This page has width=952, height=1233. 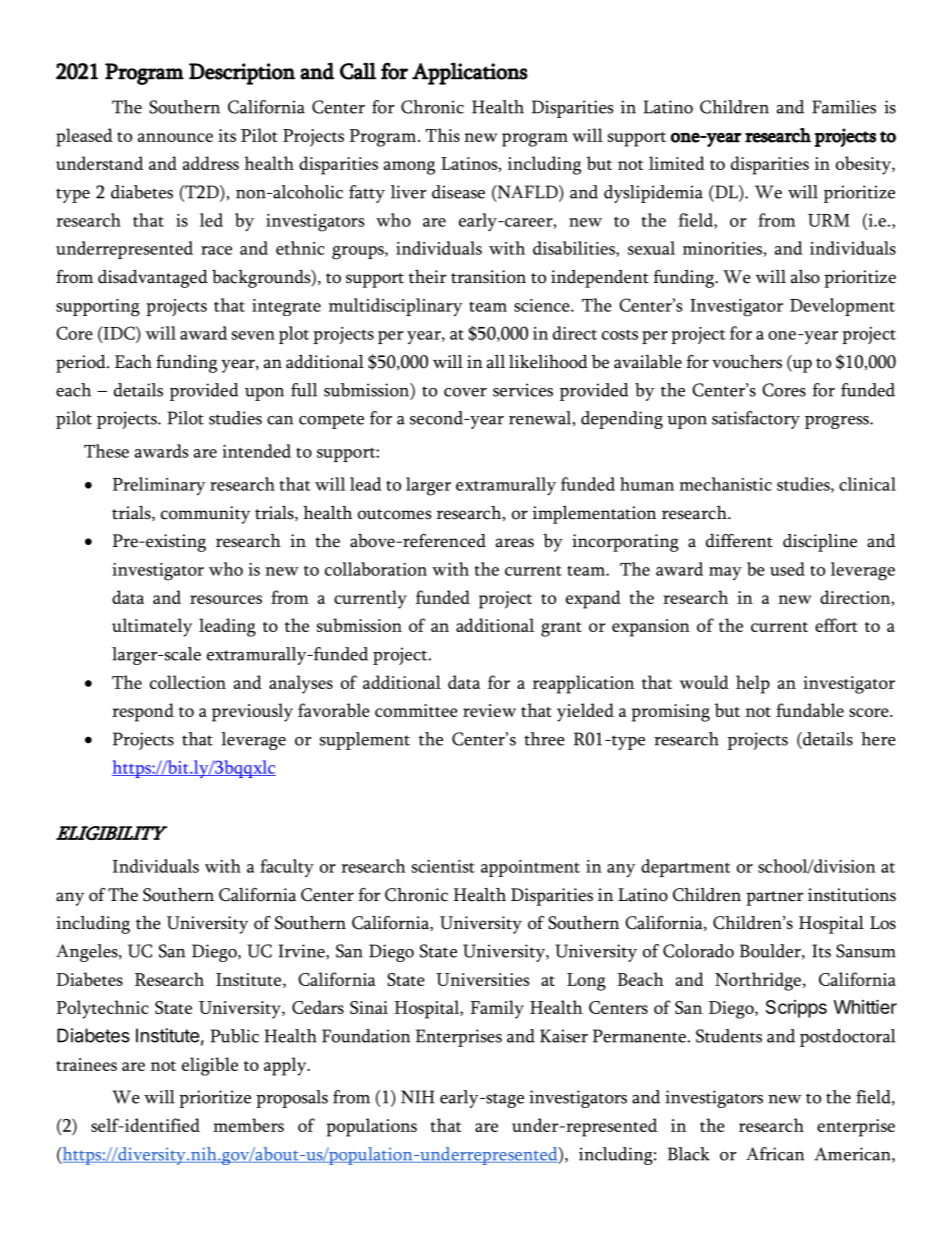 What do you see at coordinates (844, 107) in the page?
I see `Families` at bounding box center [844, 107].
